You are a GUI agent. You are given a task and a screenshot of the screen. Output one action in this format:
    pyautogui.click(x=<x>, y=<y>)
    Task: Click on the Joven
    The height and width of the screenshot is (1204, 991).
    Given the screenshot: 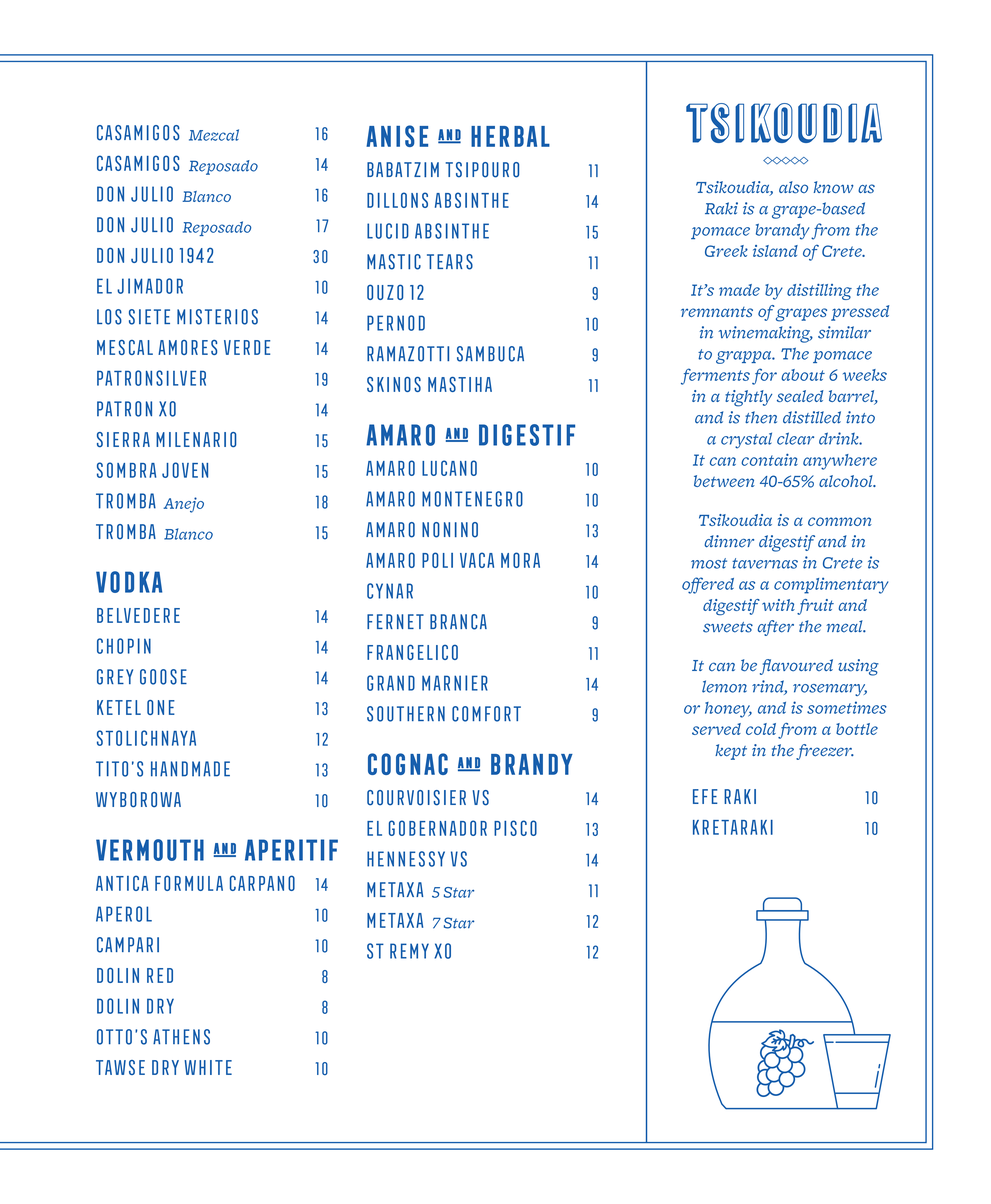 What is the action you would take?
    pyautogui.click(x=185, y=470)
